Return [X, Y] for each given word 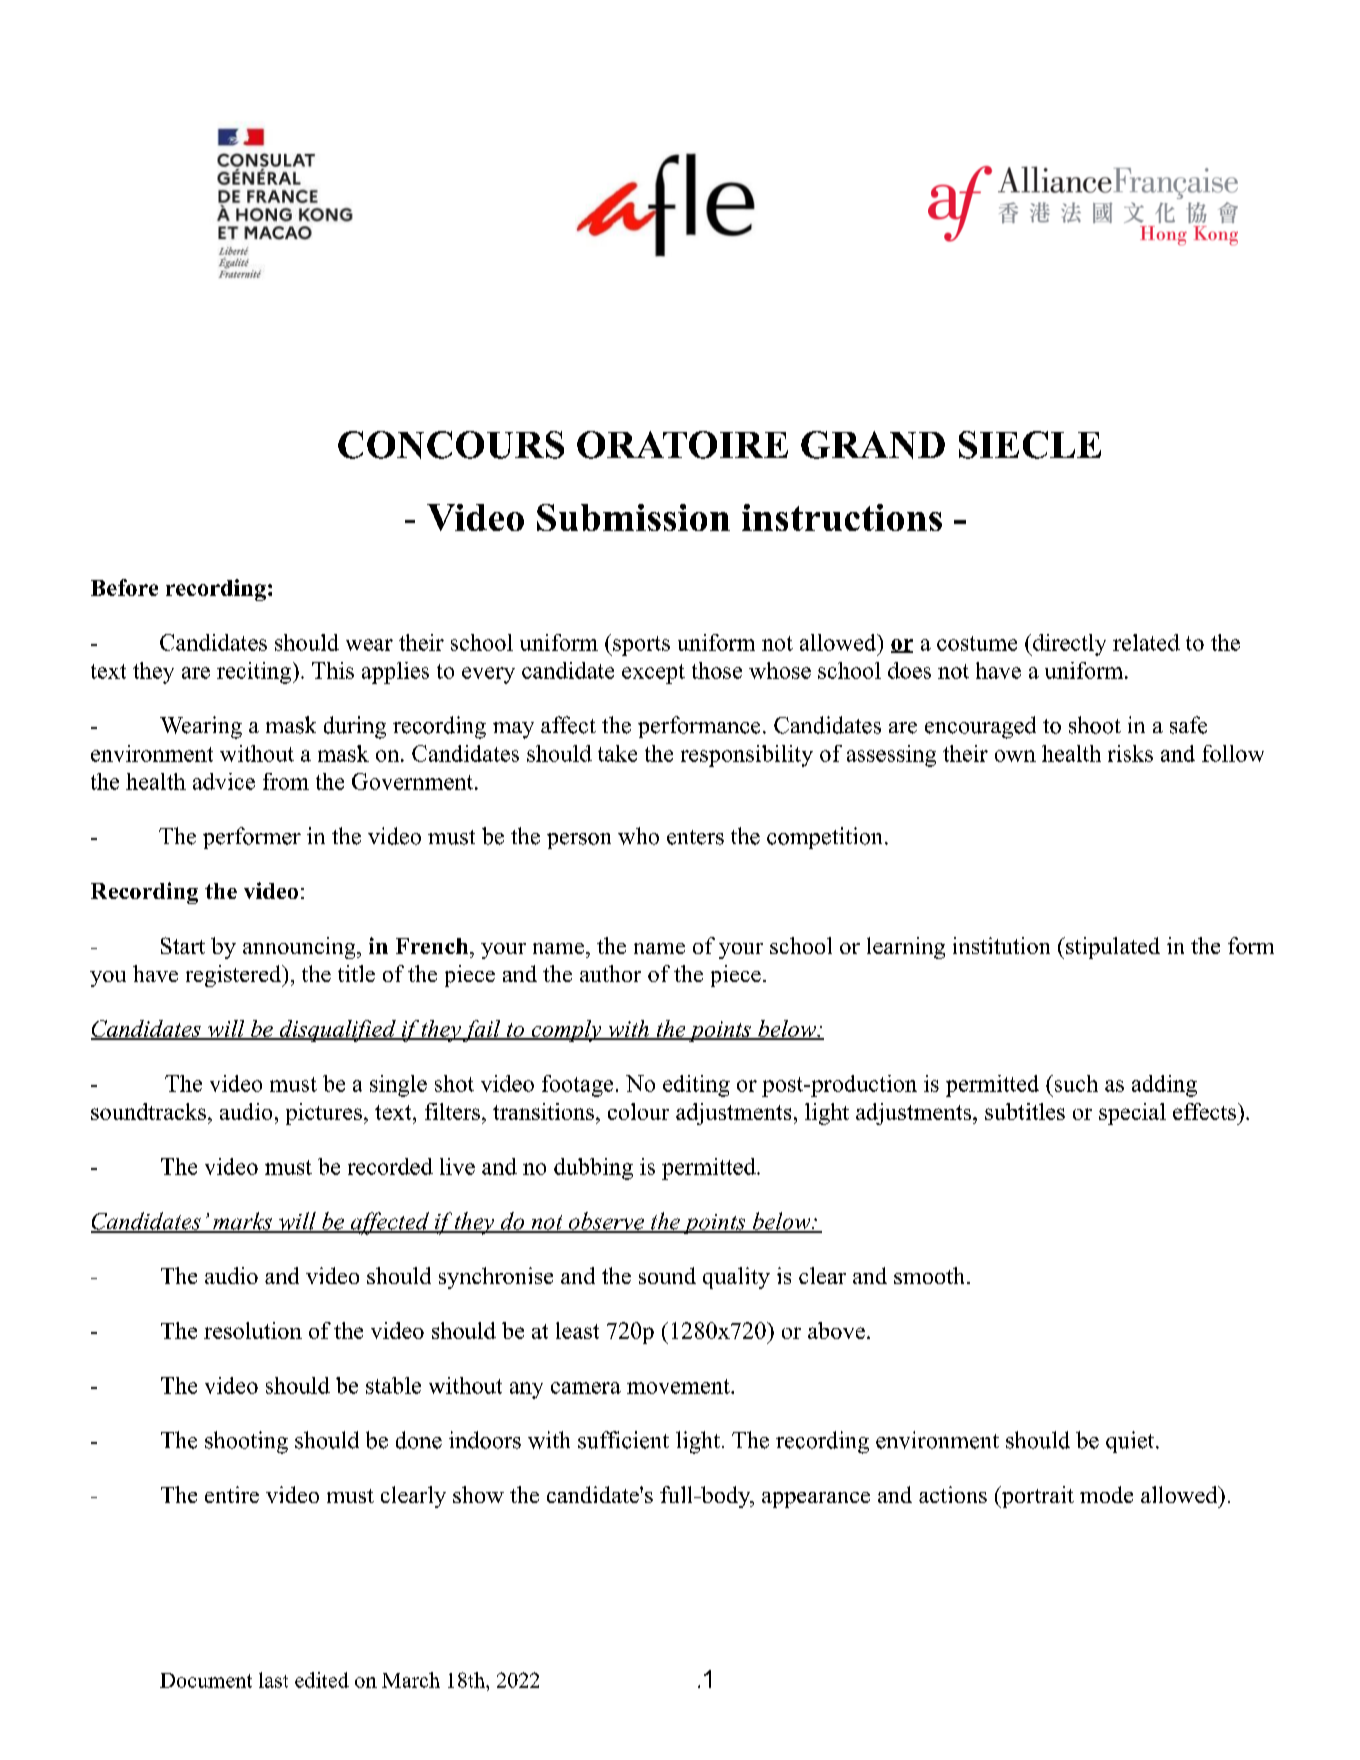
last [273, 1680]
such [1075, 1083]
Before [124, 587]
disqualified [337, 1031]
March [411, 1680]
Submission [633, 517]
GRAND [873, 445]
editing [696, 1086]
